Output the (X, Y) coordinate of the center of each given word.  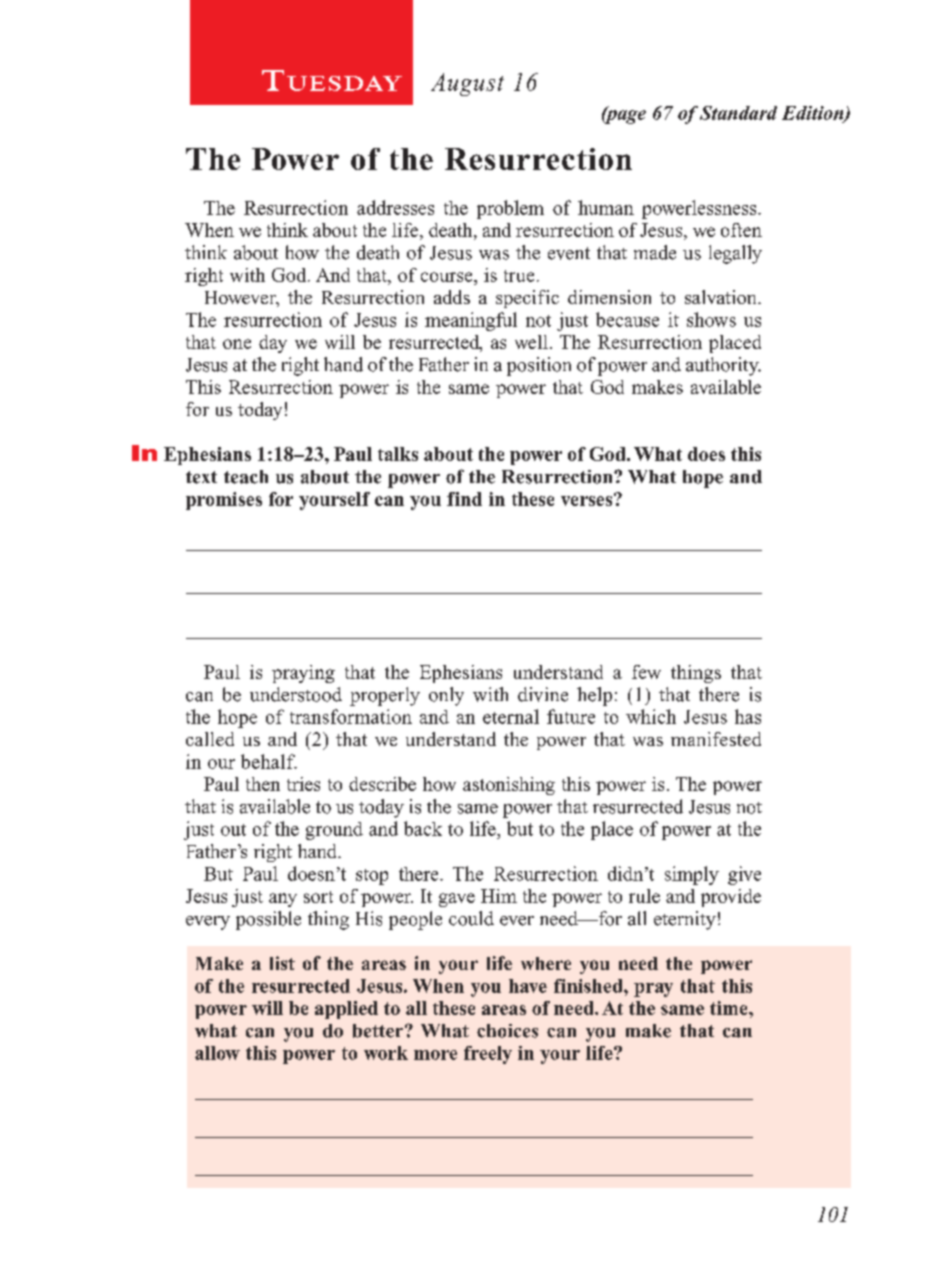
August (467, 84)
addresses (395, 207)
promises (224, 501)
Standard (738, 113)
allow (217, 1053)
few (646, 672)
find (464, 499)
